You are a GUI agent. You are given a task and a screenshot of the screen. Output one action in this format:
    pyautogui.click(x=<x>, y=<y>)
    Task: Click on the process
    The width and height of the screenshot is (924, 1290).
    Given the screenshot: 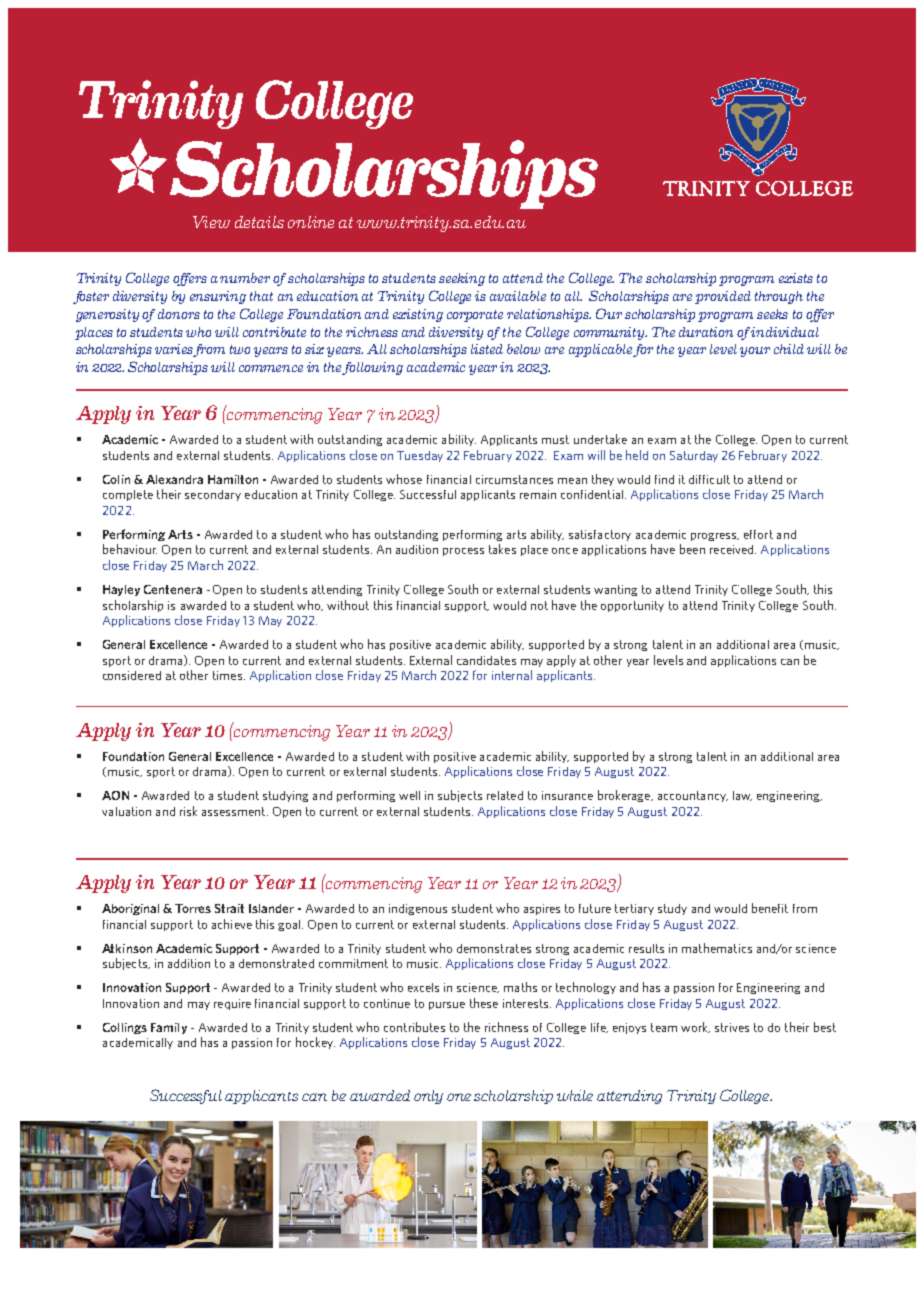 What is the action you would take?
    pyautogui.click(x=463, y=552)
